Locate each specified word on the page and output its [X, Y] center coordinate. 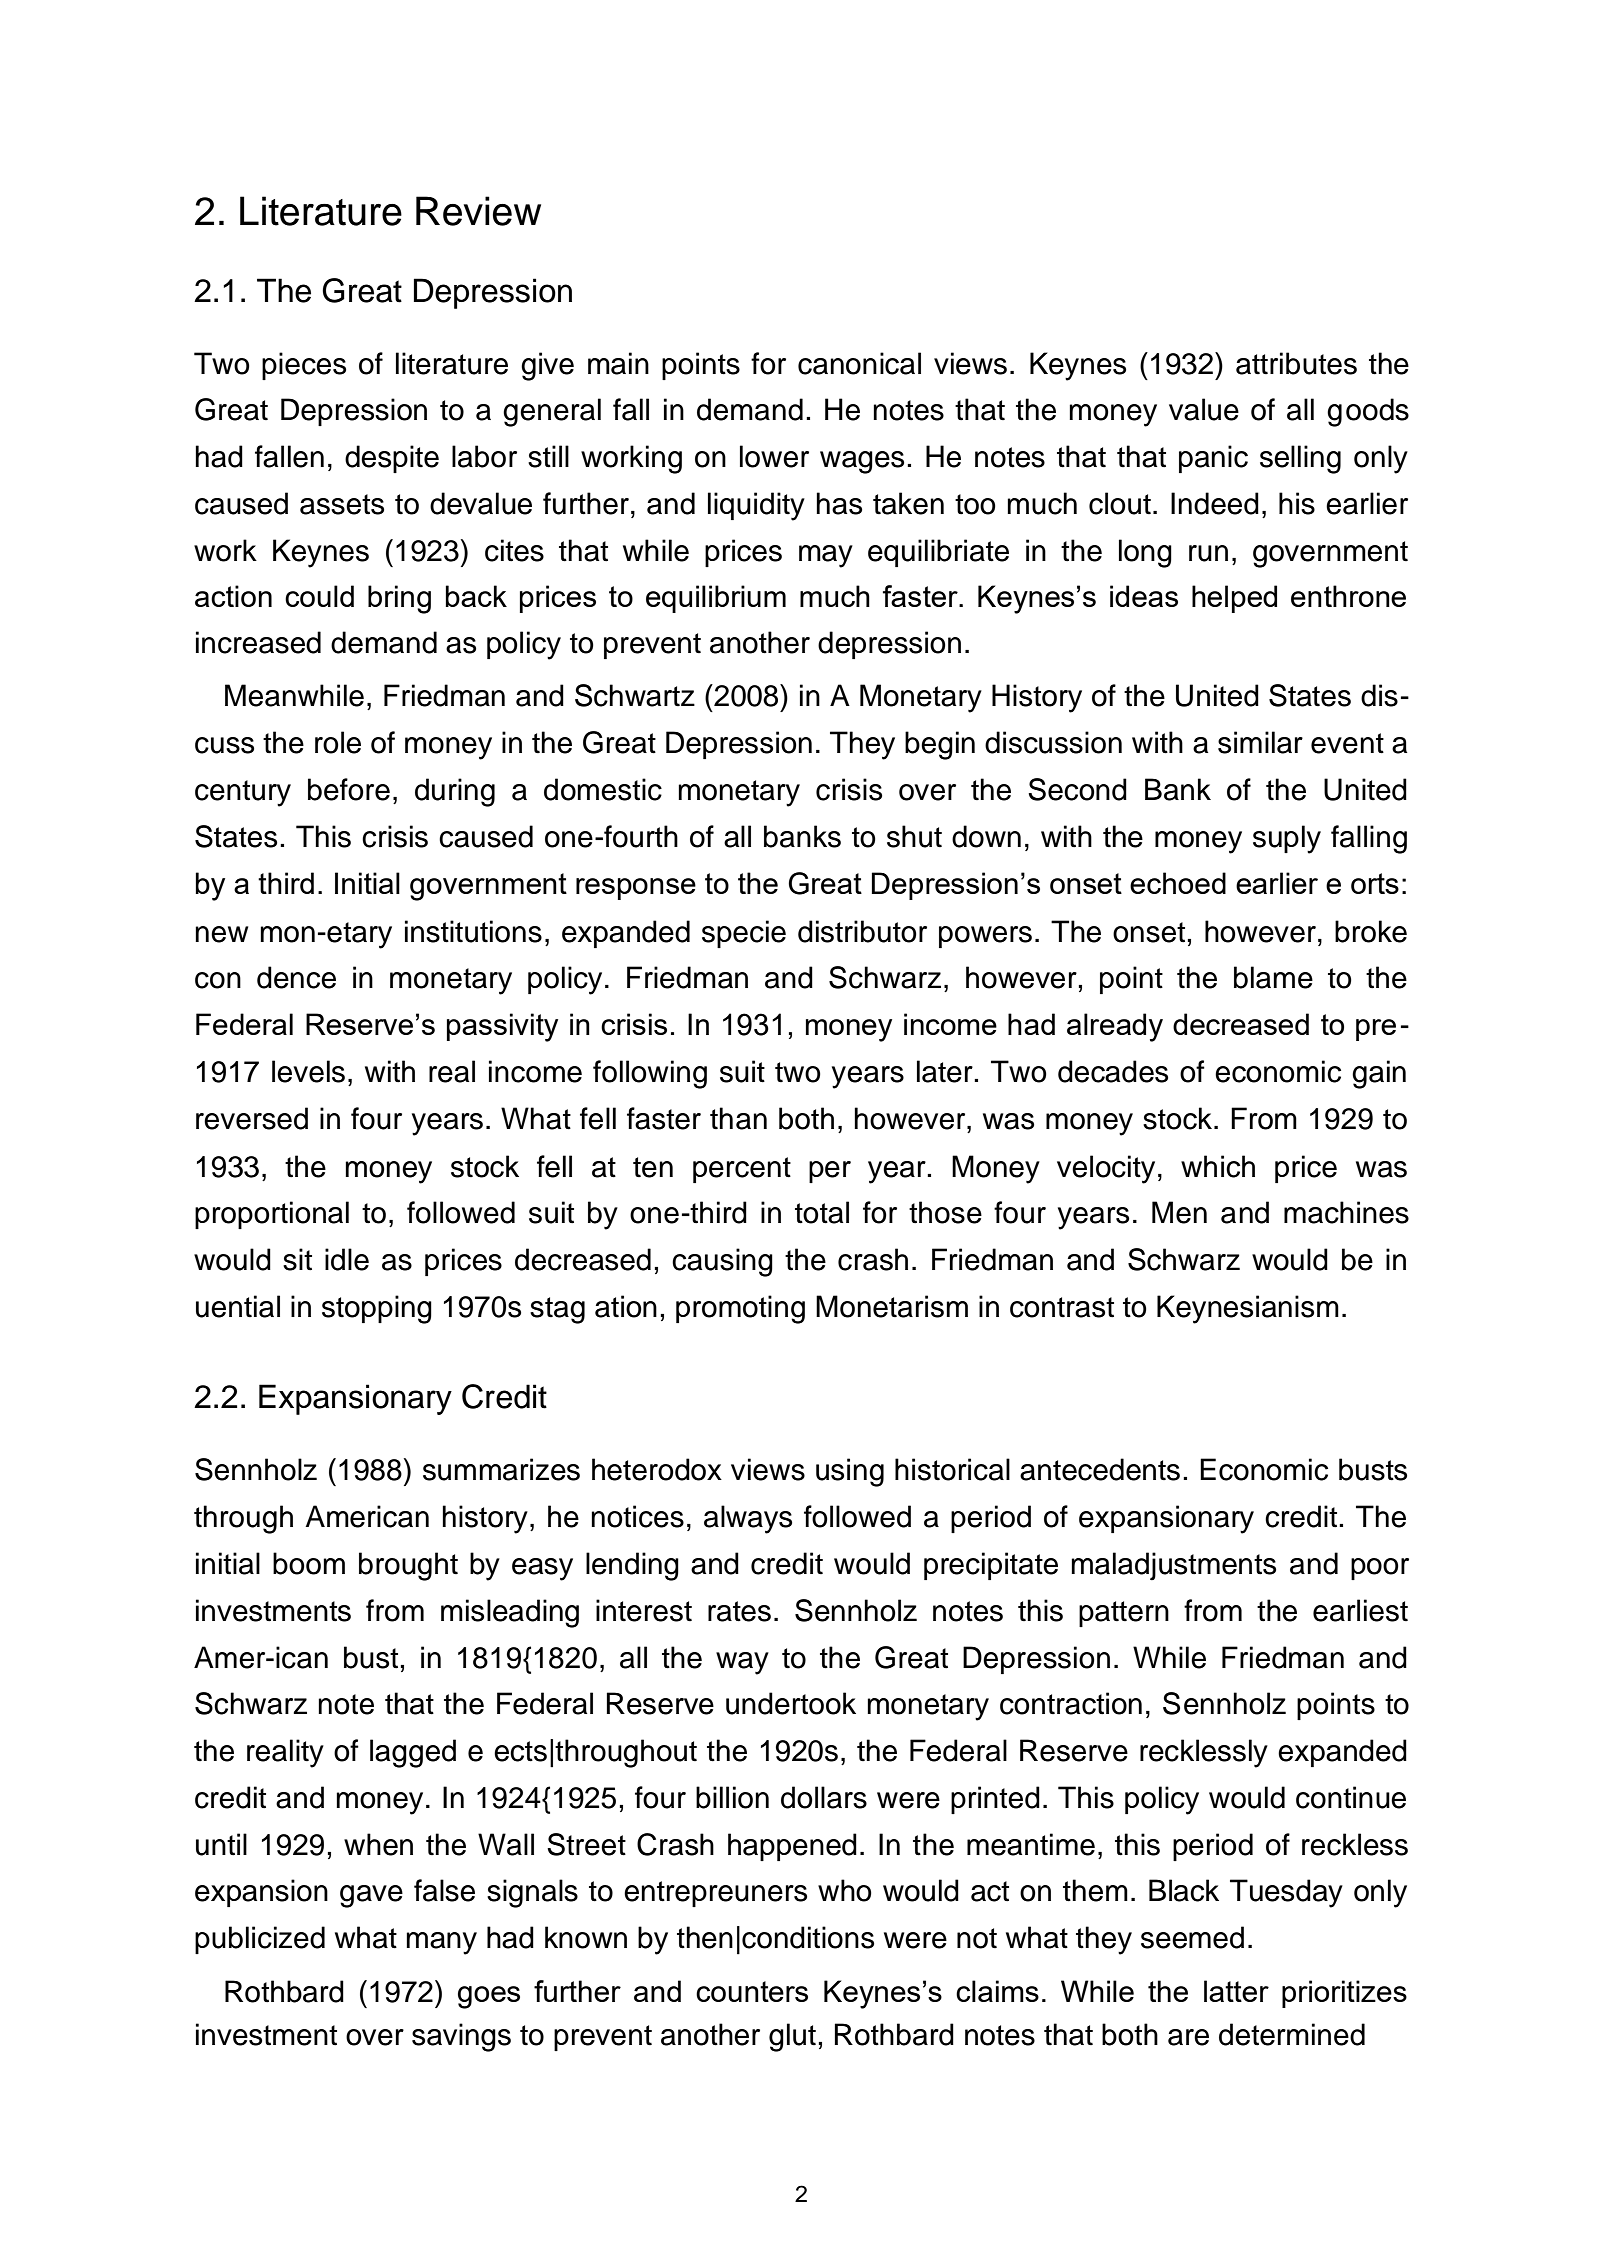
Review [478, 211]
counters [752, 1991]
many [441, 1943]
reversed [252, 1118]
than [738, 1118]
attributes [1296, 363]
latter [1236, 1991]
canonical [859, 363]
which [1218, 1166]
